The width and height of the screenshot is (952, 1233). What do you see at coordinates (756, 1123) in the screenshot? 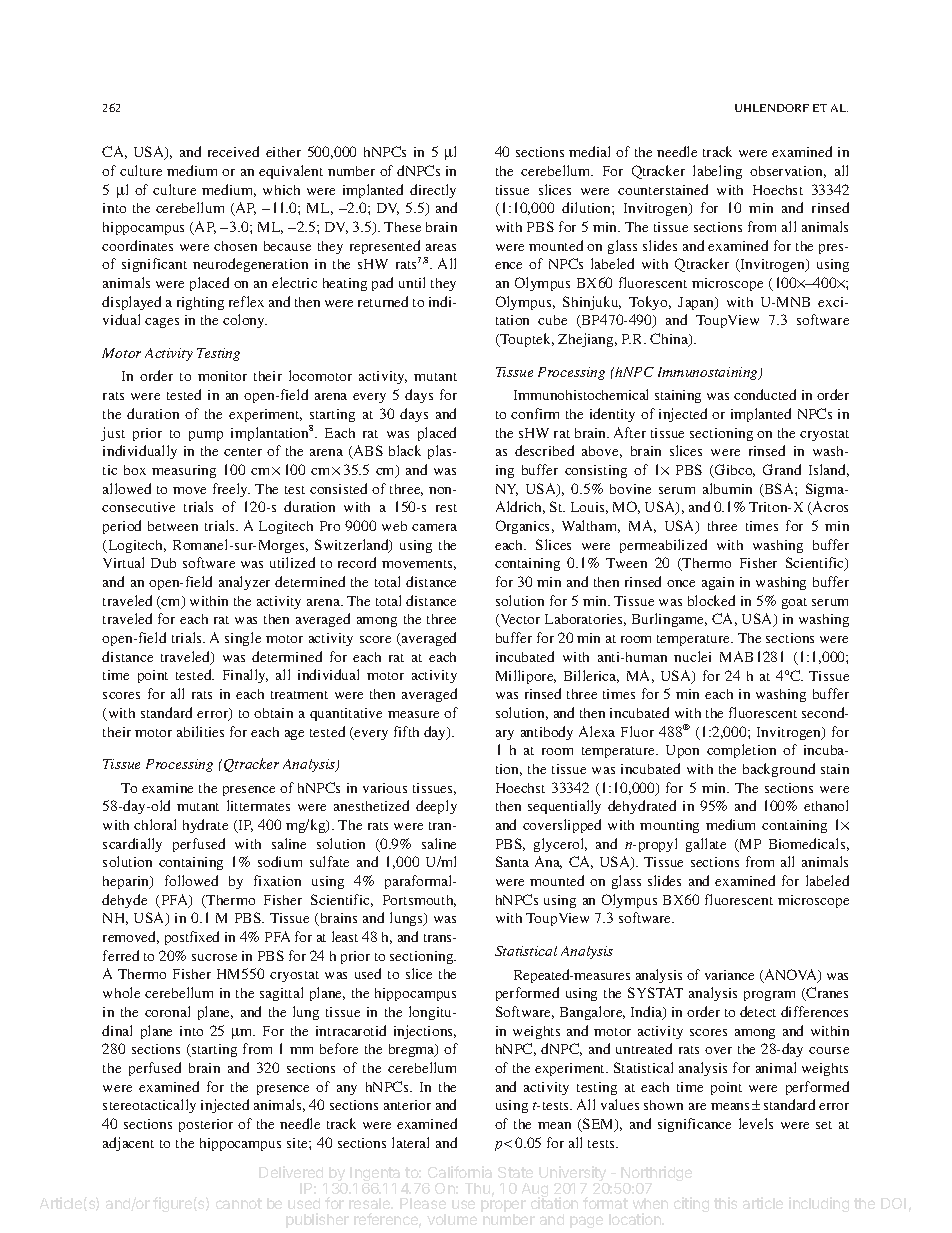
I see `levels` at bounding box center [756, 1123].
